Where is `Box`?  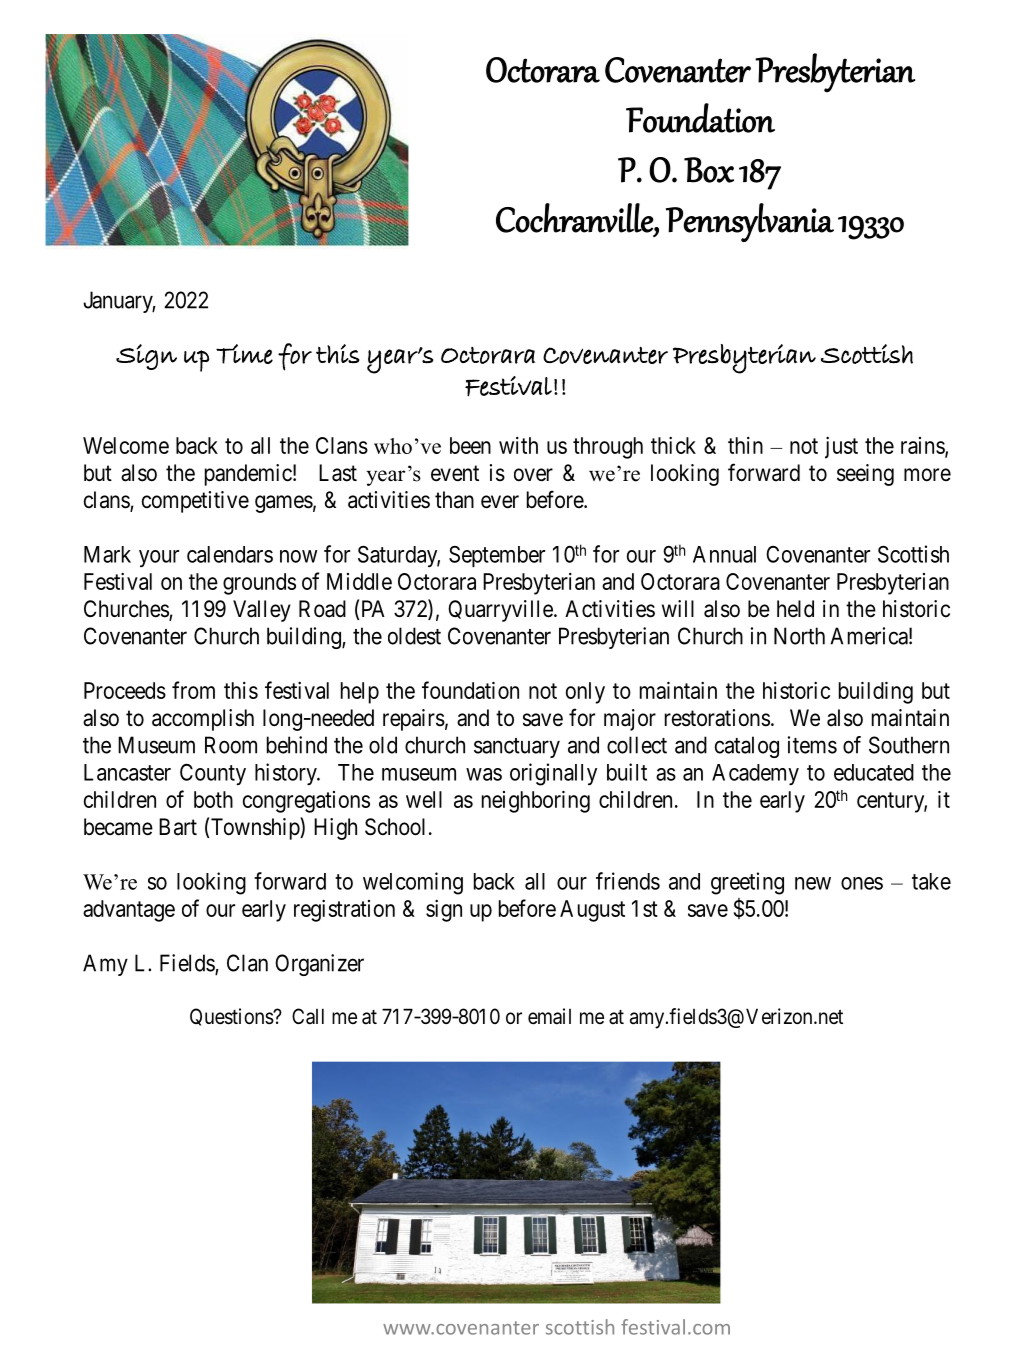
Box is located at coordinates (709, 170).
